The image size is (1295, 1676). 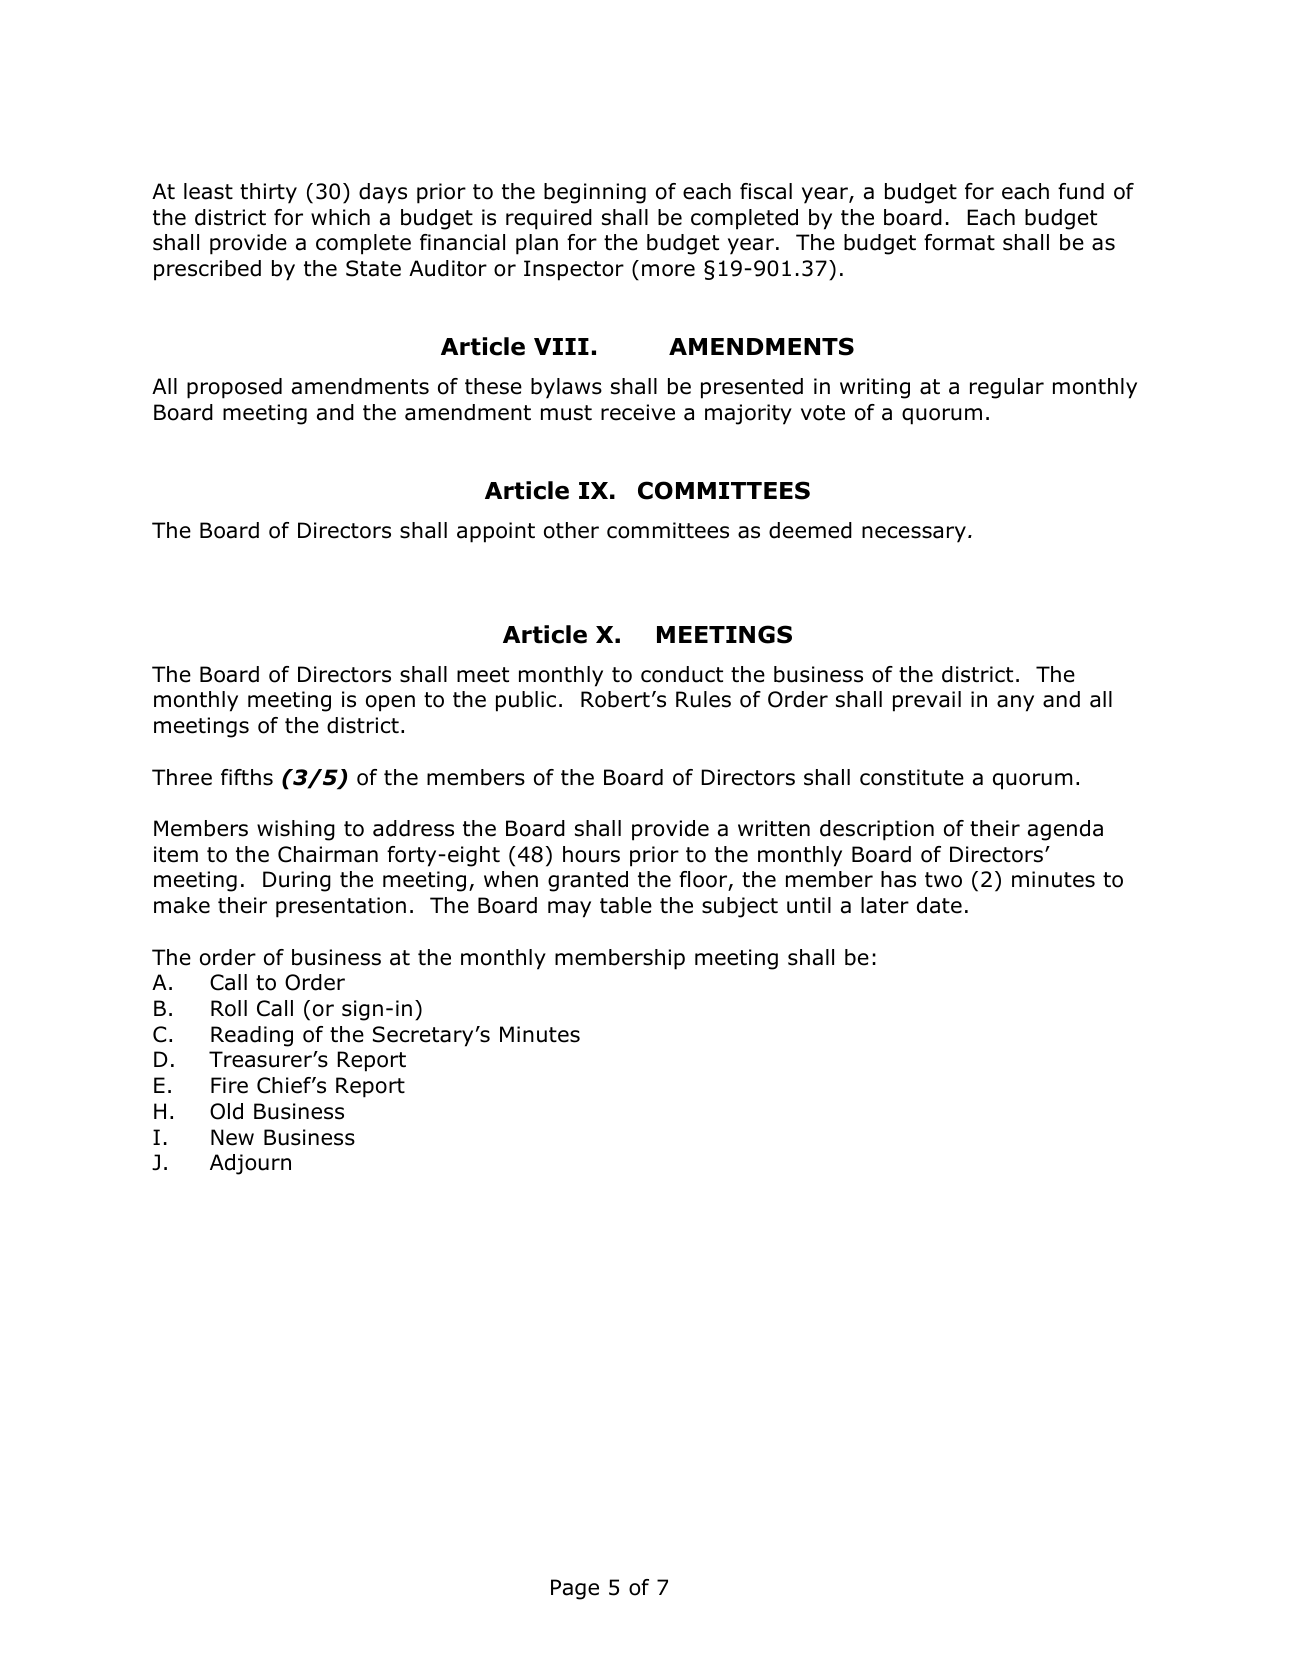 What do you see at coordinates (959, 242) in the document?
I see `format` at bounding box center [959, 242].
